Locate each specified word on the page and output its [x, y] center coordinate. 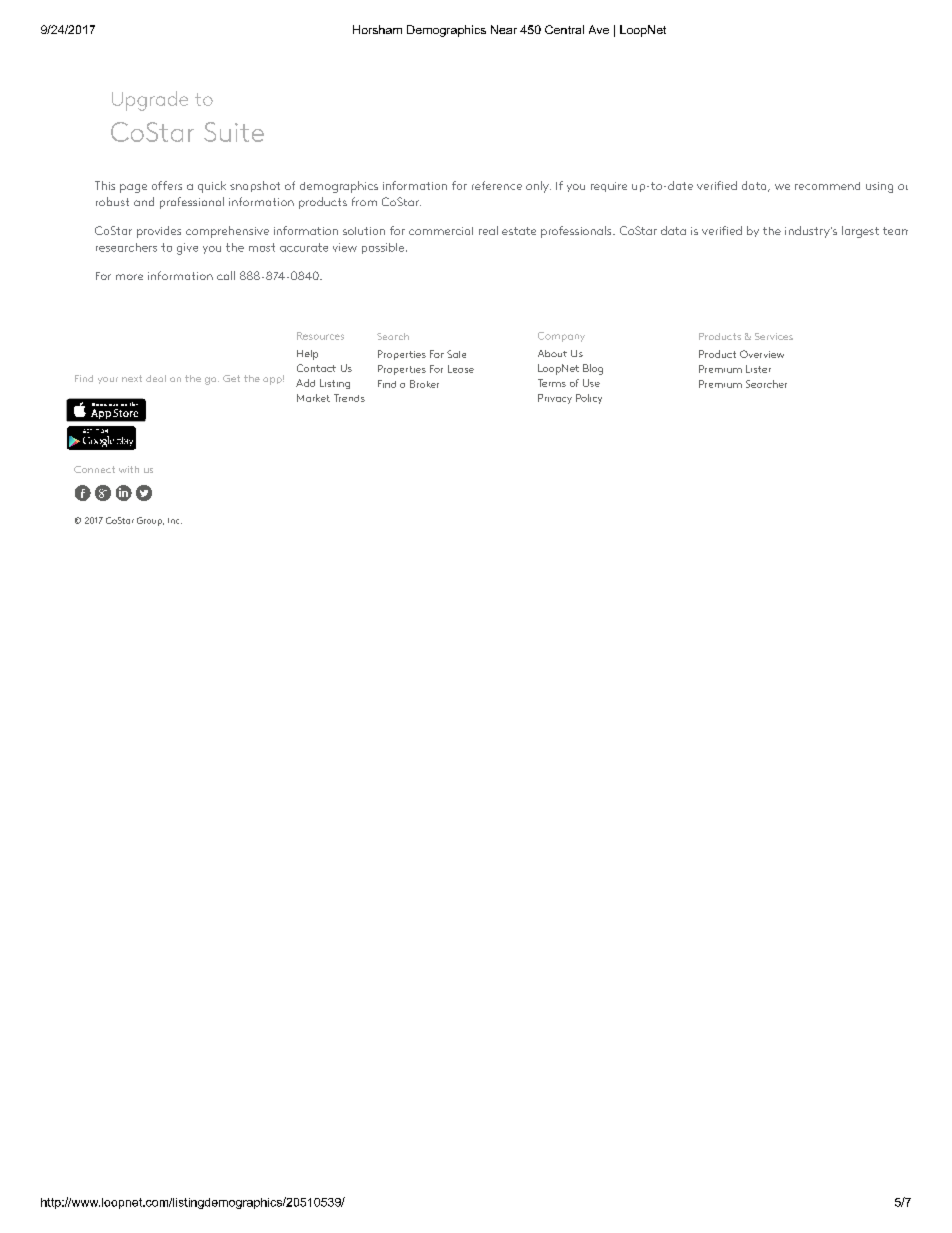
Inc [175, 521]
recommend [827, 186]
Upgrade [150, 101]
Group [150, 521]
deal [156, 378]
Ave [599, 29]
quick [212, 187]
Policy [589, 399]
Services [774, 336]
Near [504, 29]
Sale [456, 354]
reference [497, 185]
